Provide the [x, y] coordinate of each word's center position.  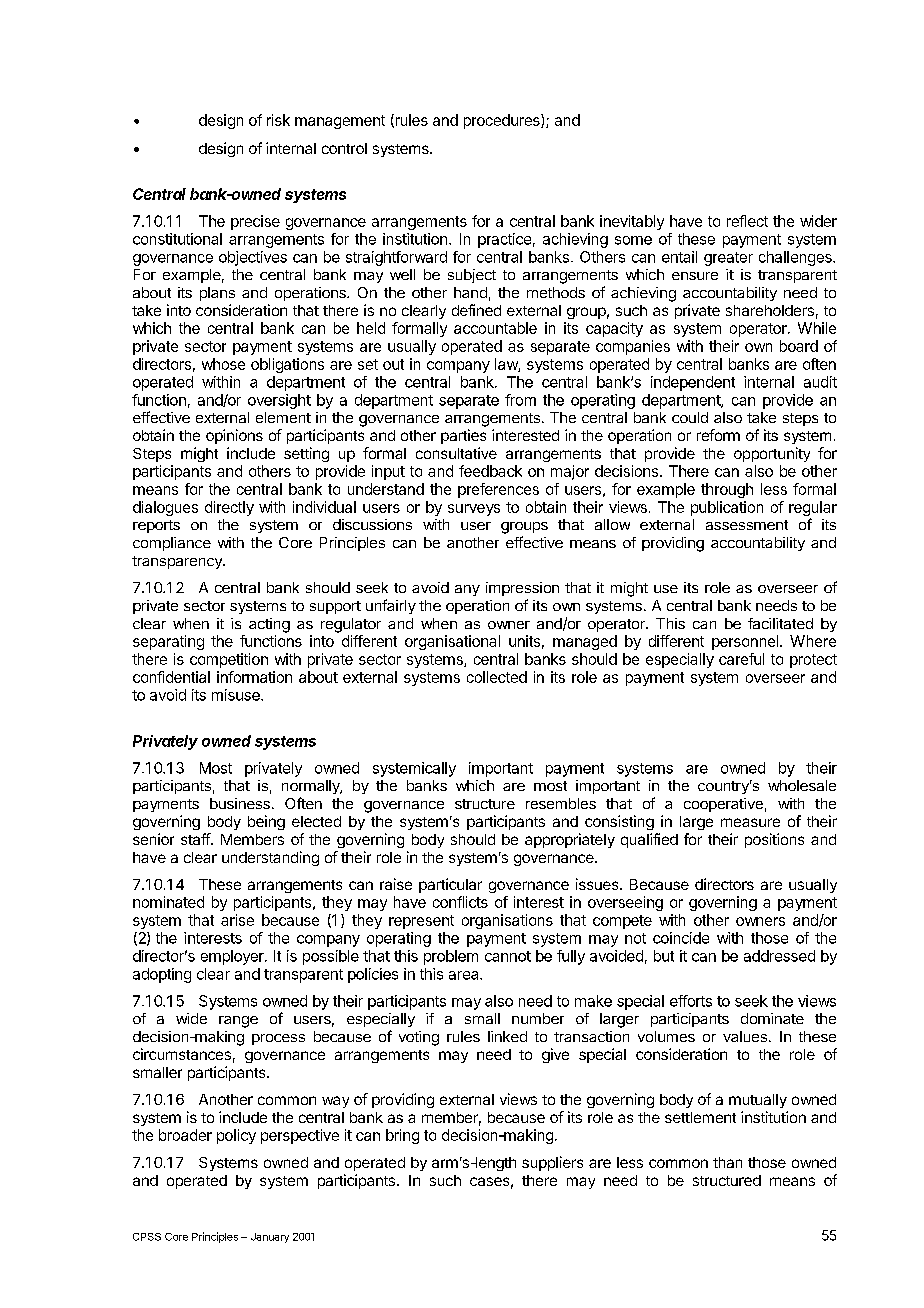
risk [278, 120]
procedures [503, 121]
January [270, 1238]
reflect [747, 221]
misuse [237, 695]
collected [497, 677]
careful [741, 659]
